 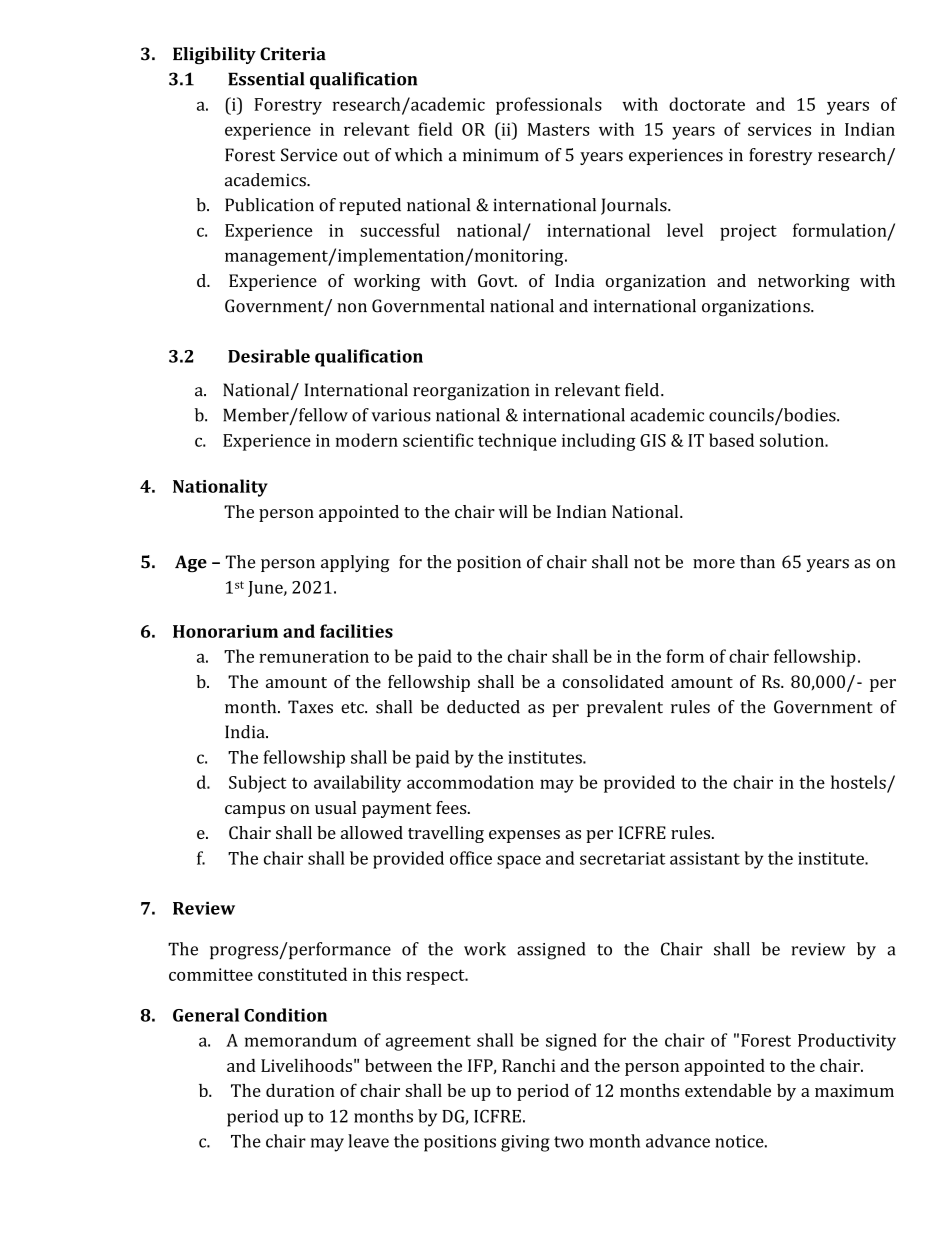 What do you see at coordinates (707, 104) in the document?
I see `doctorate` at bounding box center [707, 104].
